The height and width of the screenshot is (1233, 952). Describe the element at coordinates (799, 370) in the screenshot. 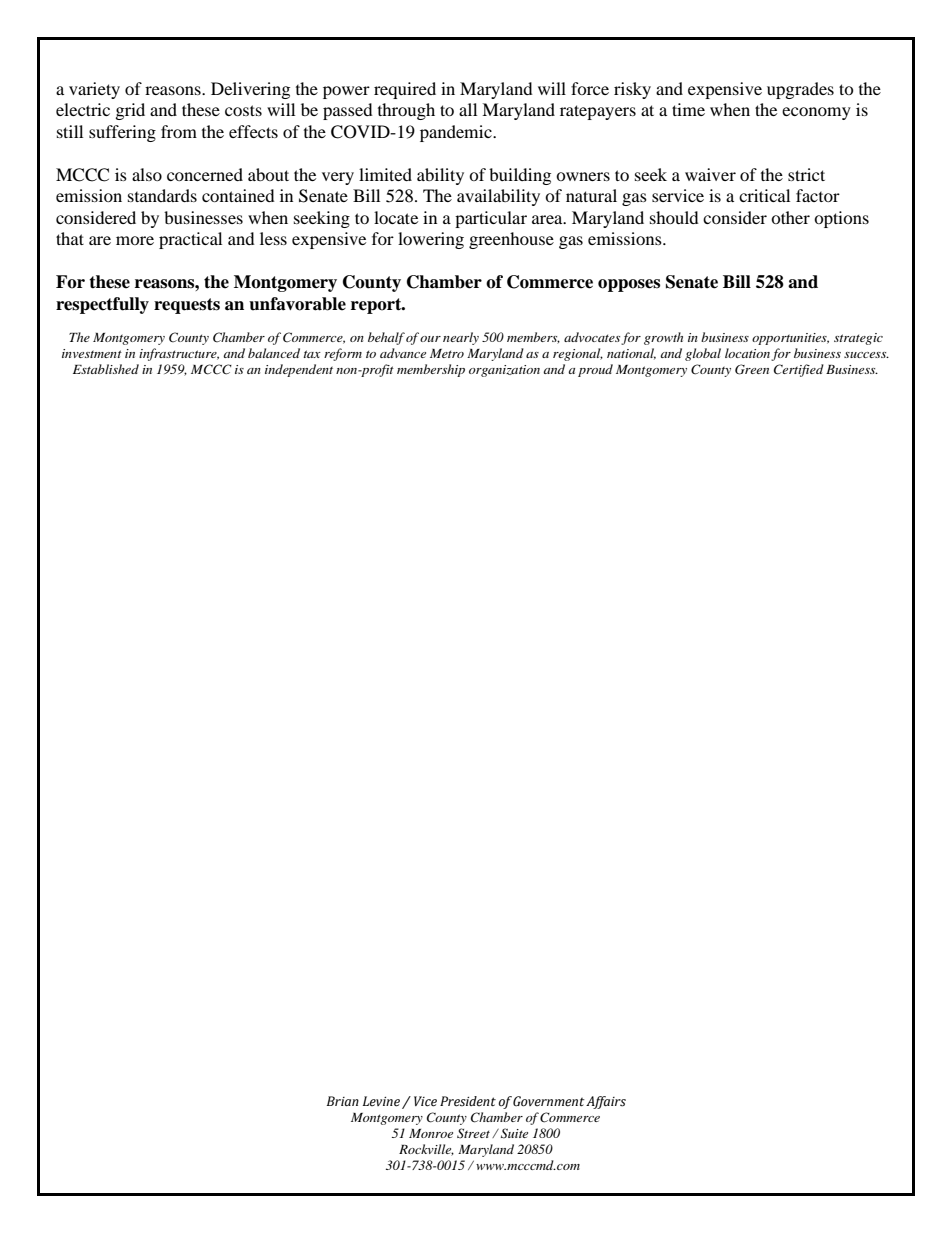

I see `Certified` at that location.
